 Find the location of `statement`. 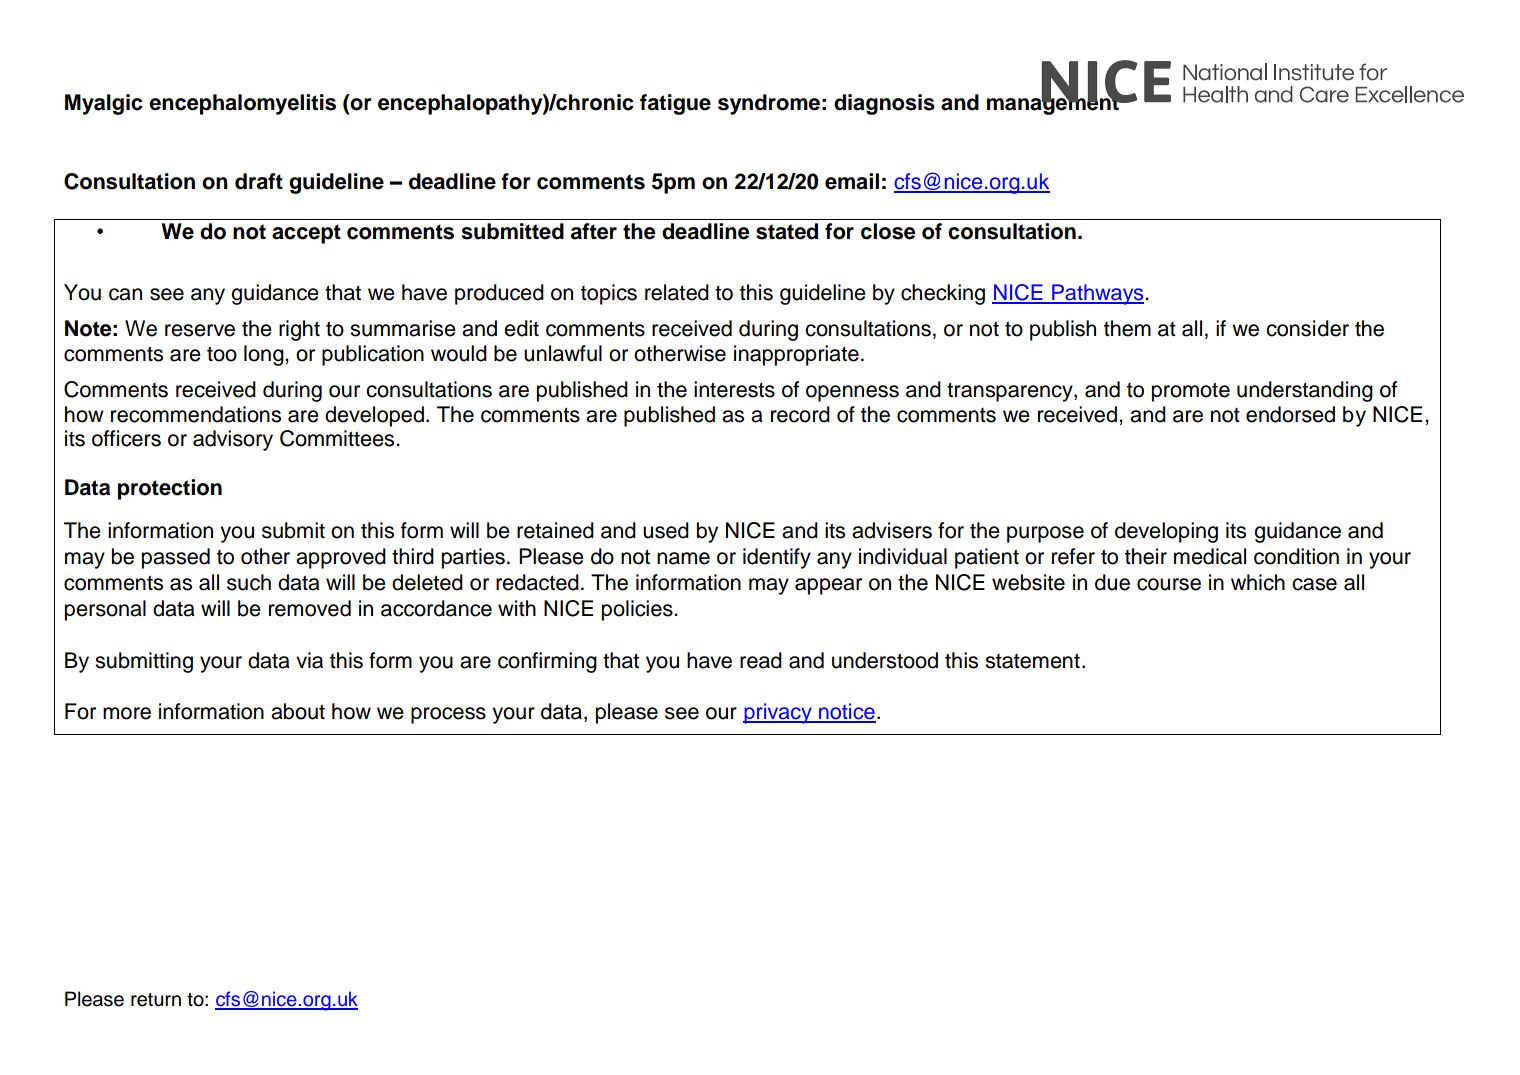

statement is located at coordinates (1032, 661).
